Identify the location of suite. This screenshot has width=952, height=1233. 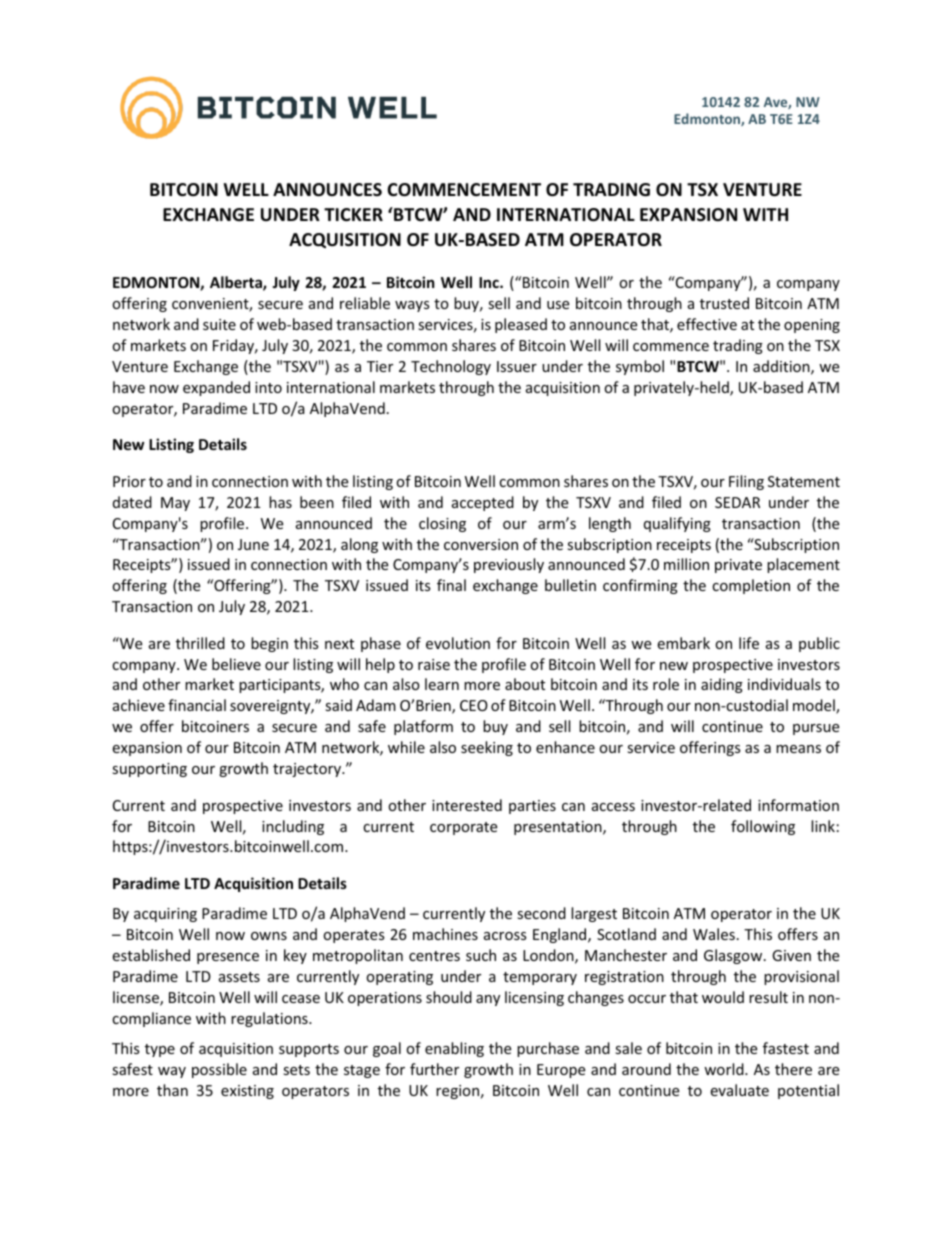
(219, 324).
